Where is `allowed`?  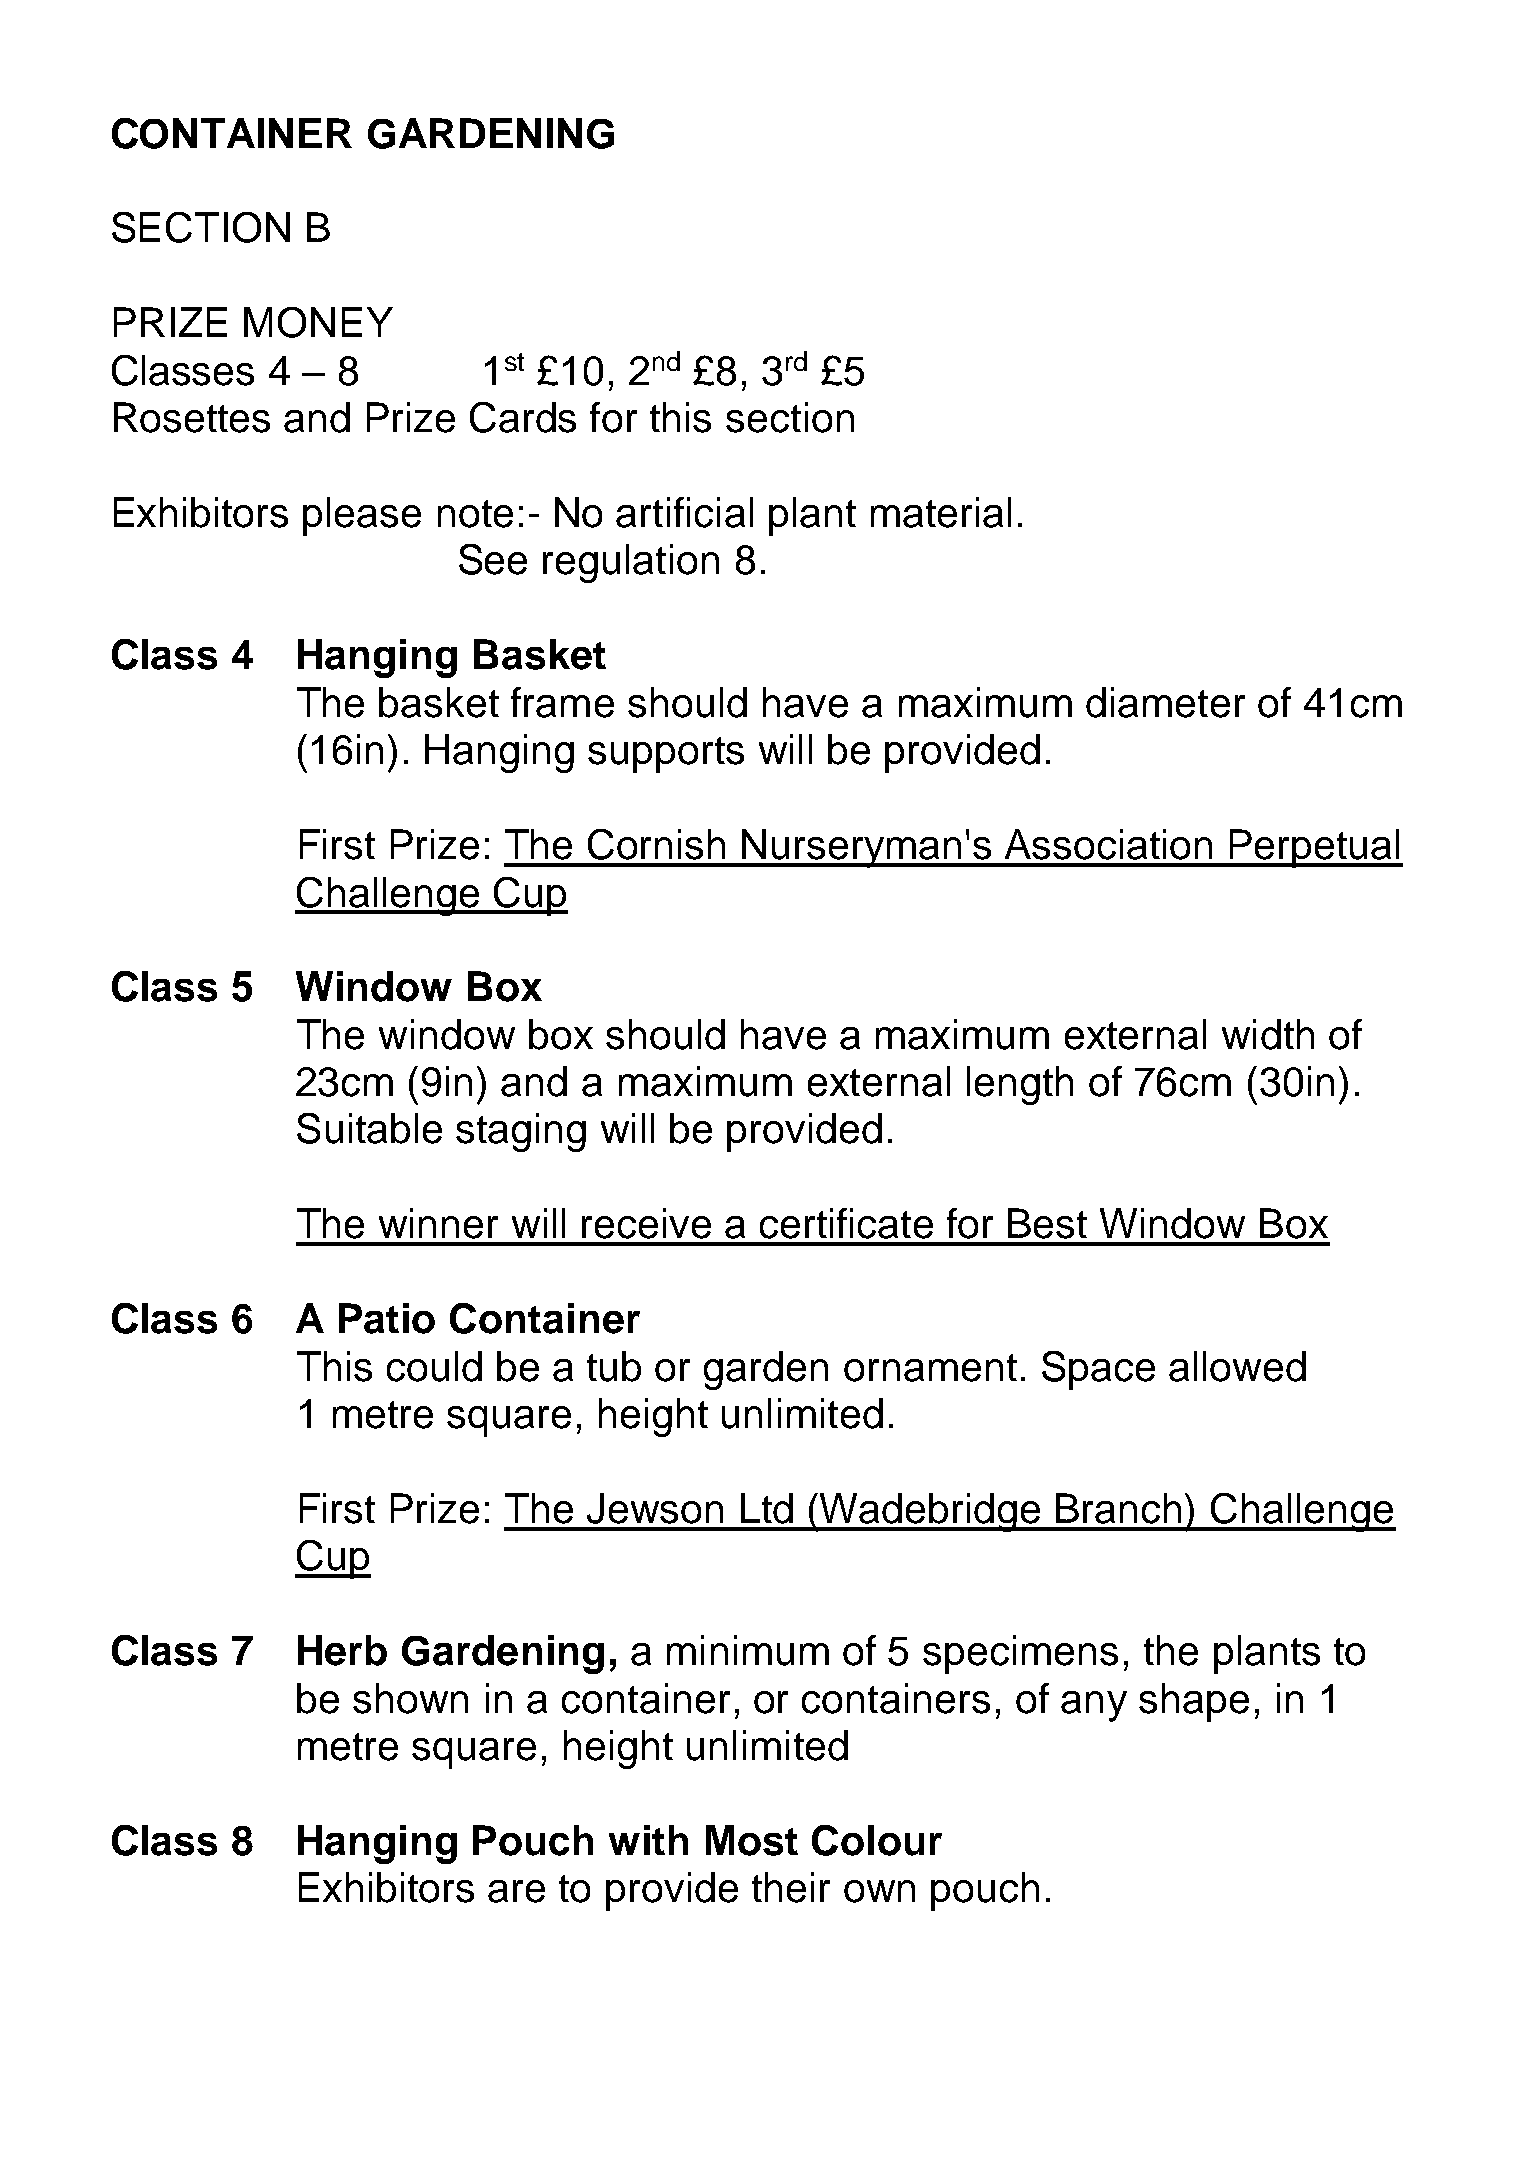 allowed is located at coordinates (1237, 1366).
